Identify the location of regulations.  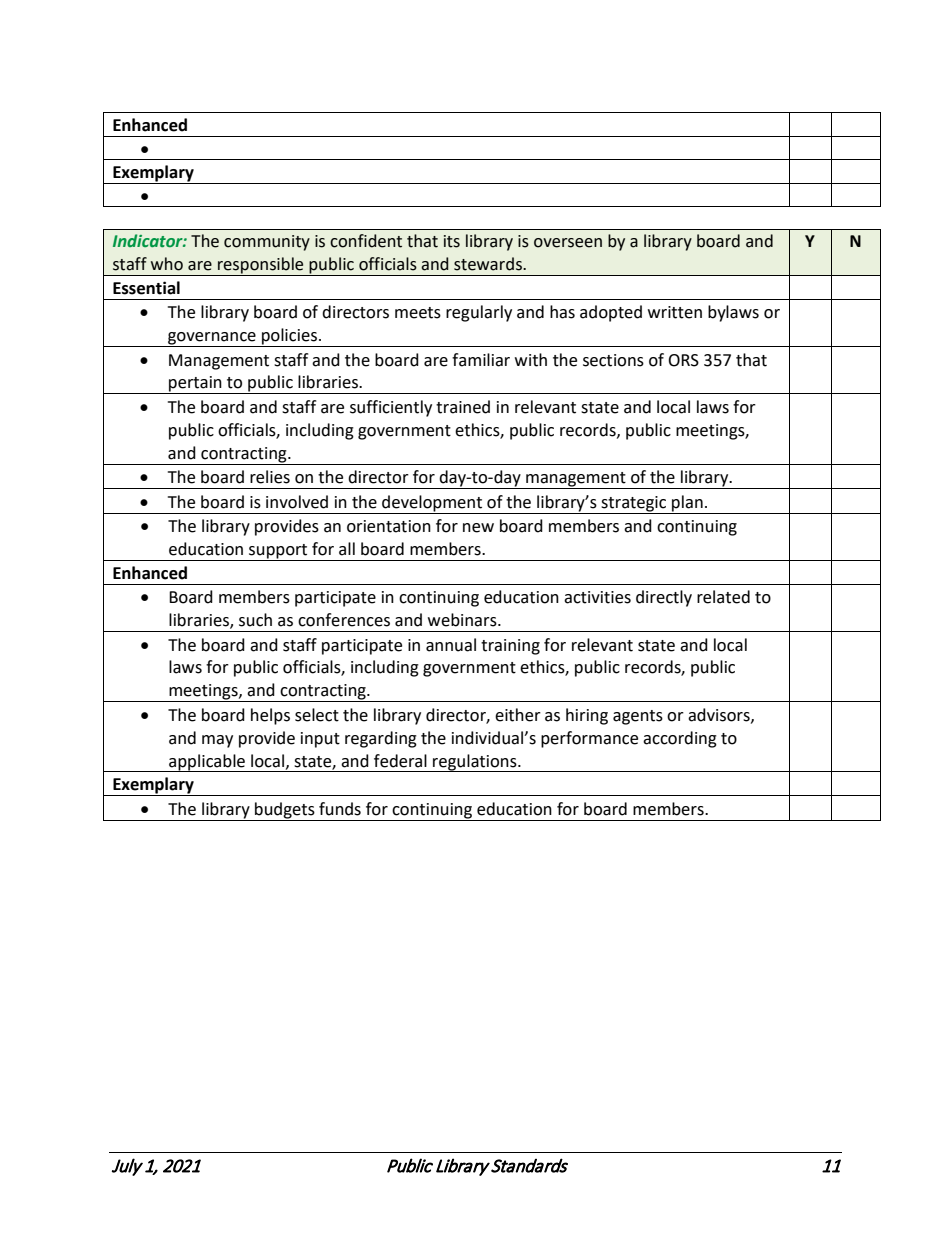
(475, 763).
